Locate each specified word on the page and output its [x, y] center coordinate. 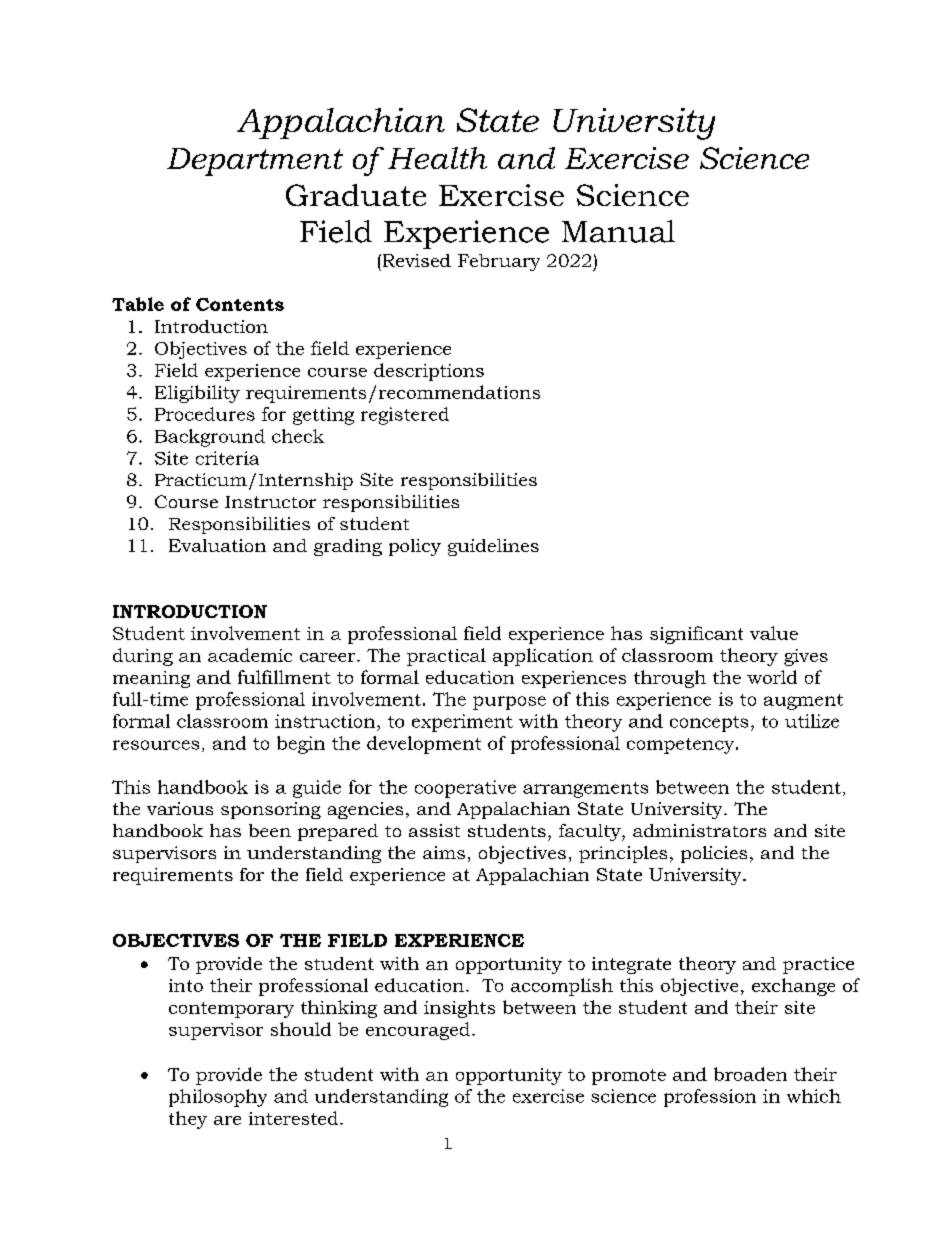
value [774, 633]
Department [255, 162]
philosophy [218, 1098]
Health [437, 158]
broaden [750, 1074]
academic [250, 655]
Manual [618, 231]
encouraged [418, 1031]
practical [446, 657]
